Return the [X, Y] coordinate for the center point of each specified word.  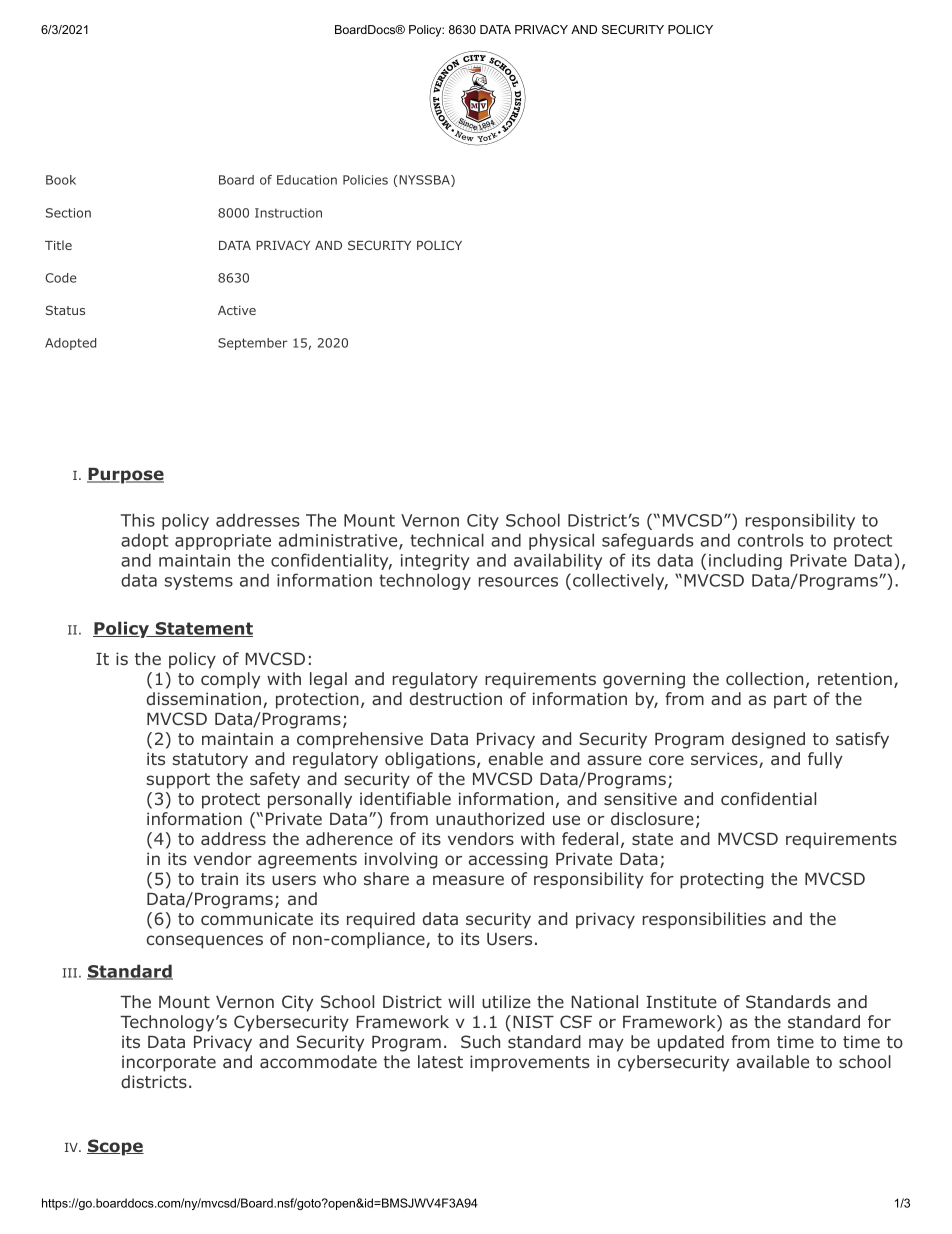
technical [447, 540]
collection [764, 678]
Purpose [125, 476]
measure [468, 880]
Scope [115, 1147]
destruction [456, 698]
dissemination [204, 698]
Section [68, 213]
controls [771, 540]
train [219, 878]
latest [440, 1061]
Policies [365, 180]
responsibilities [704, 920]
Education [307, 180]
